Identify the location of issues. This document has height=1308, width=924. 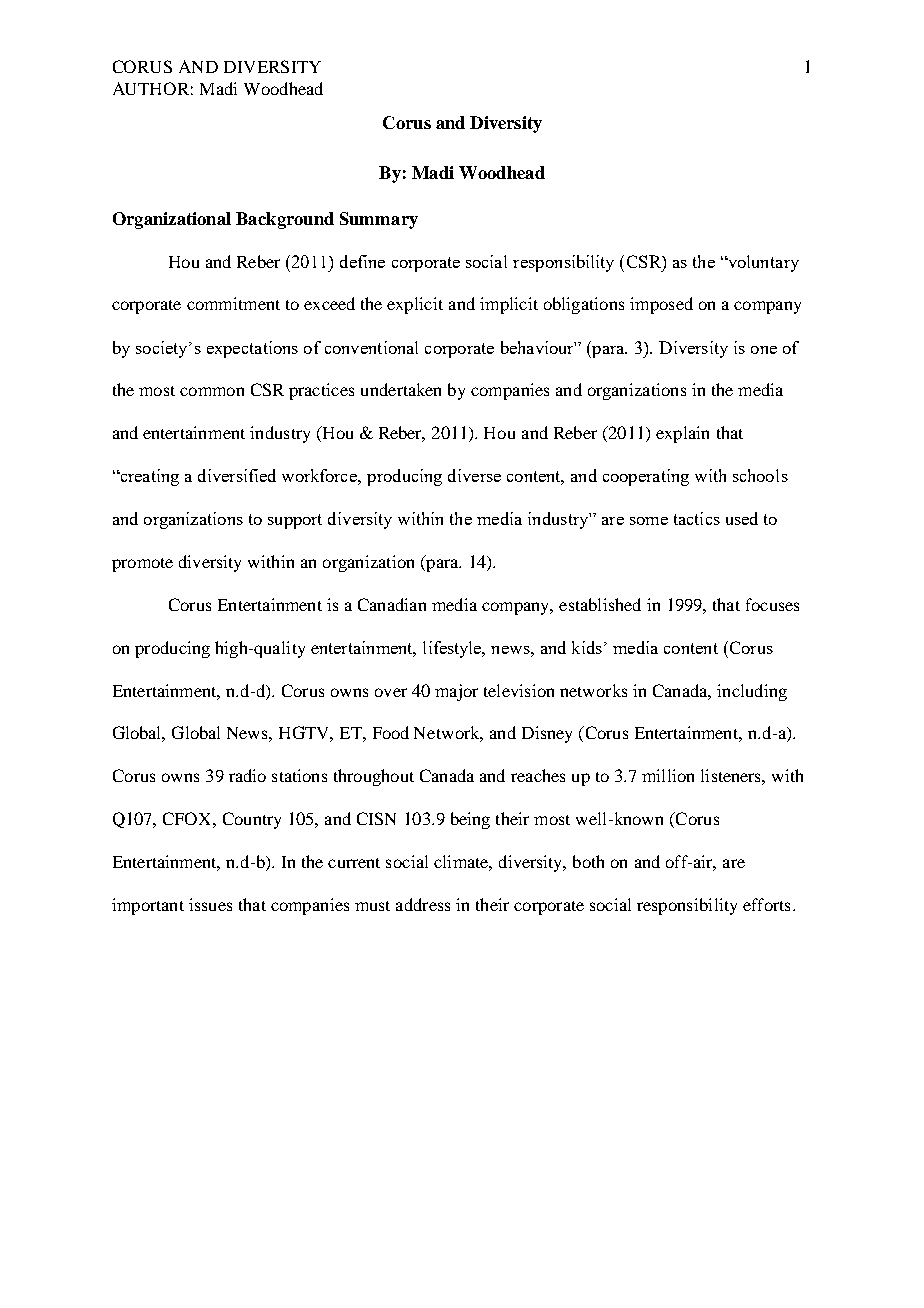
(210, 904).
